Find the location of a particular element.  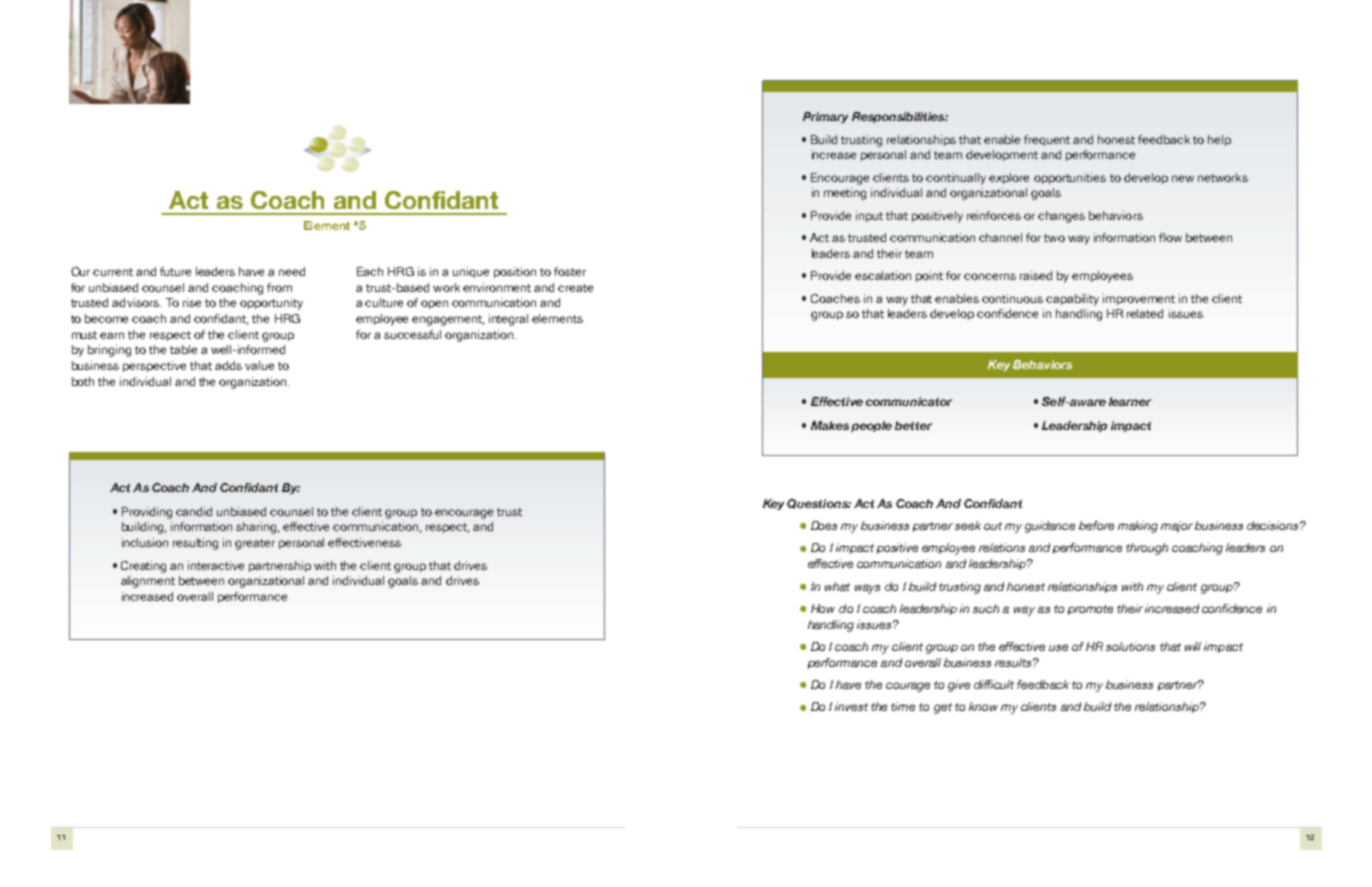

Does is located at coordinates (824, 525).
